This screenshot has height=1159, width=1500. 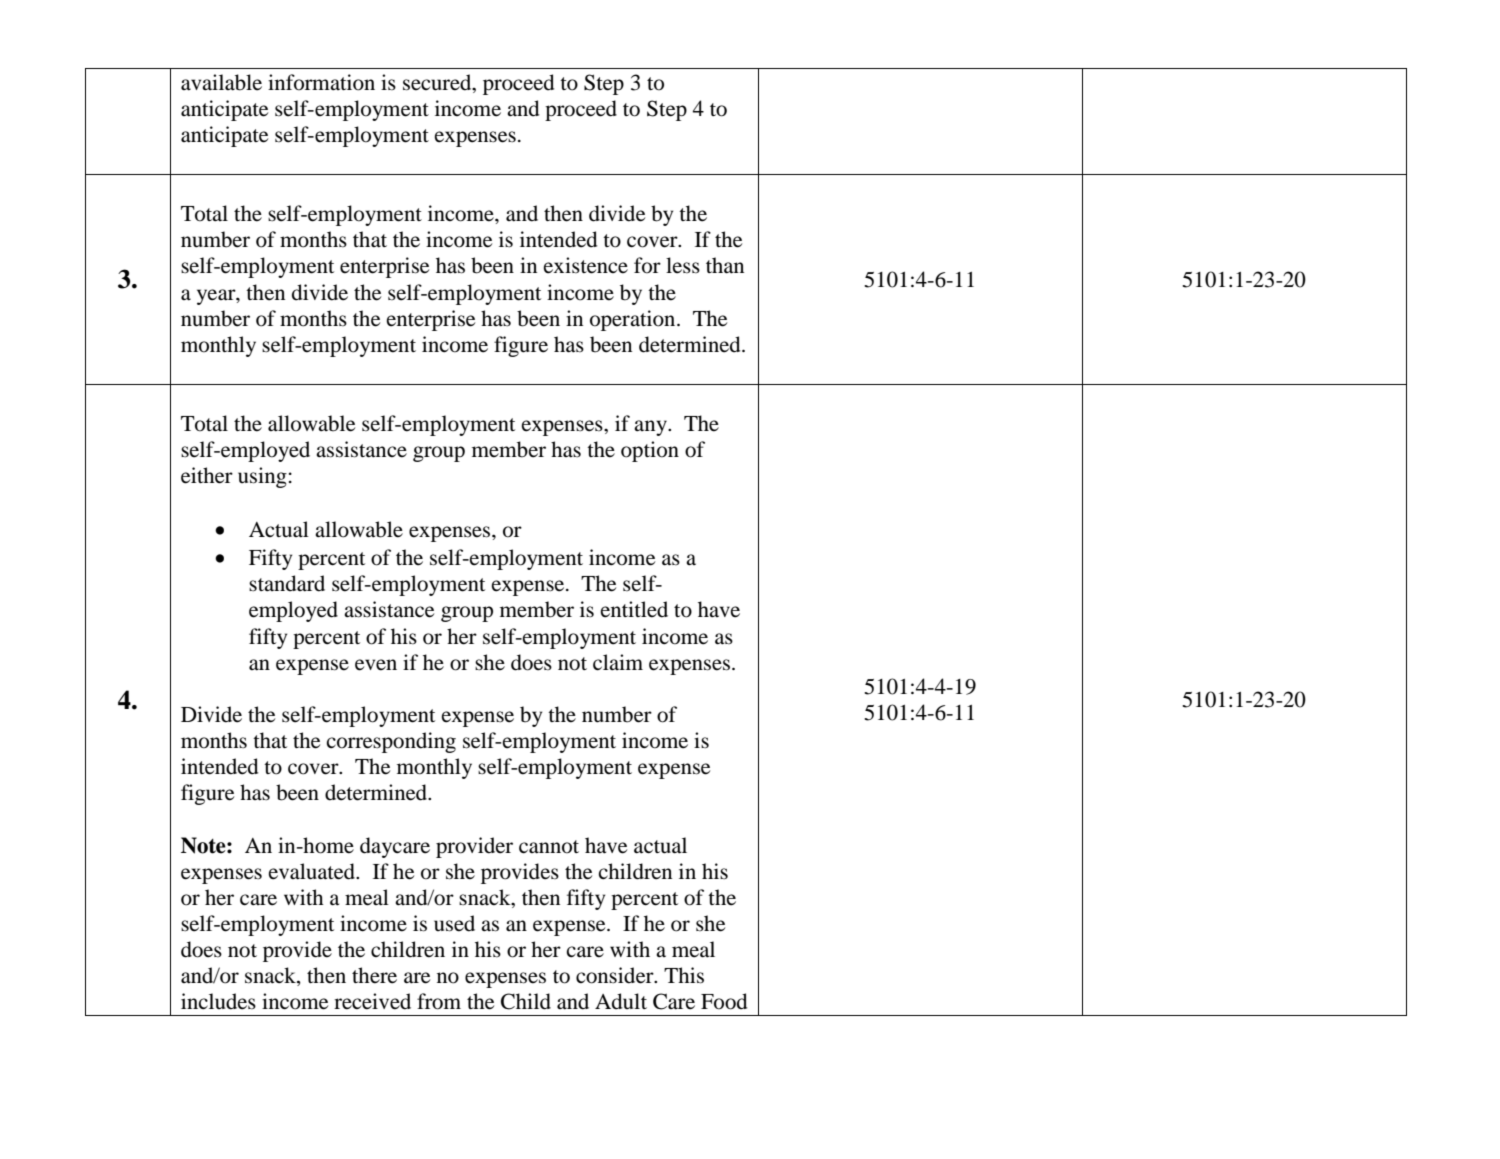 I want to click on includes, so click(x=218, y=1001).
